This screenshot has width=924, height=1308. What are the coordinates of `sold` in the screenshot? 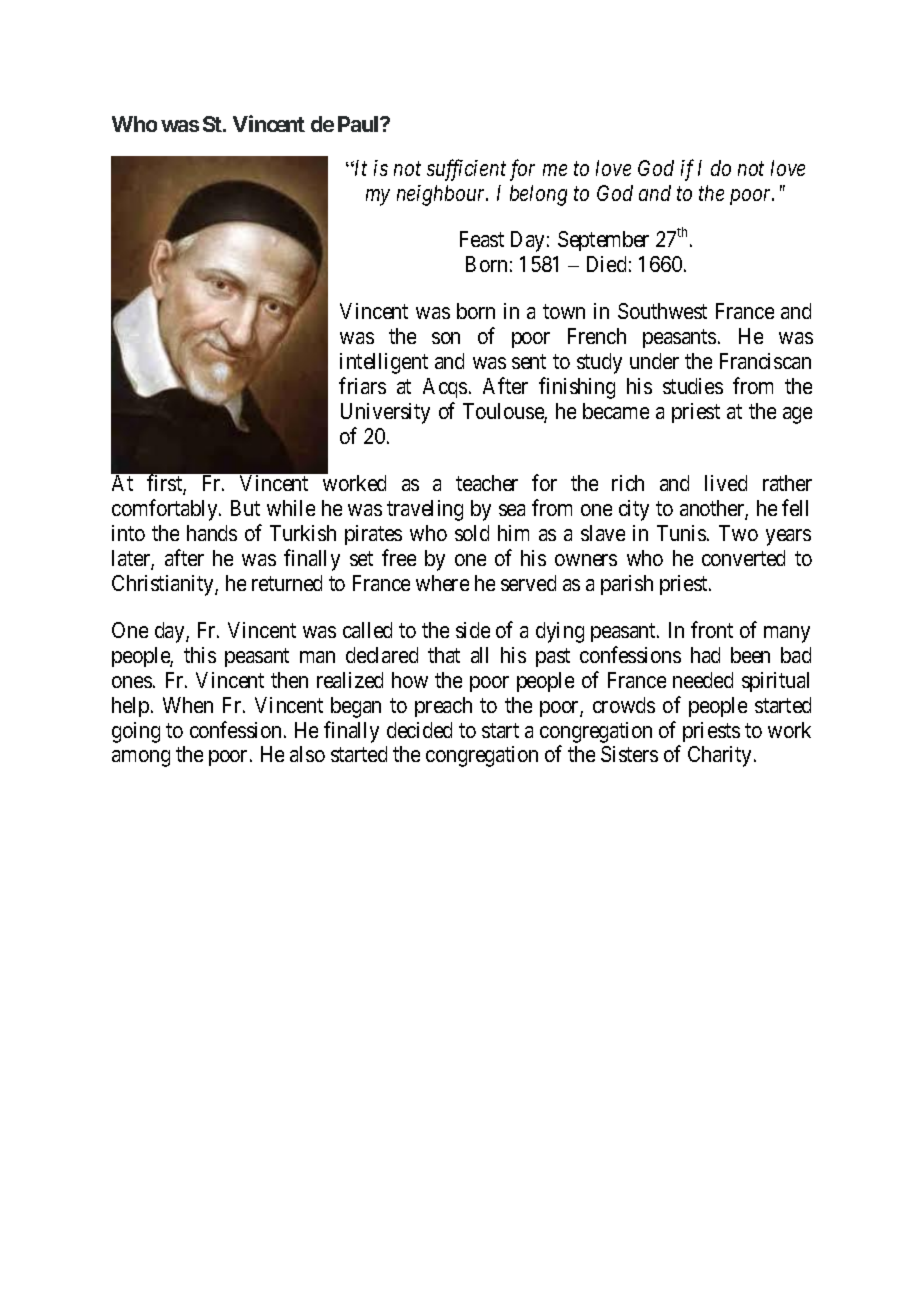 It's located at (472, 533).
